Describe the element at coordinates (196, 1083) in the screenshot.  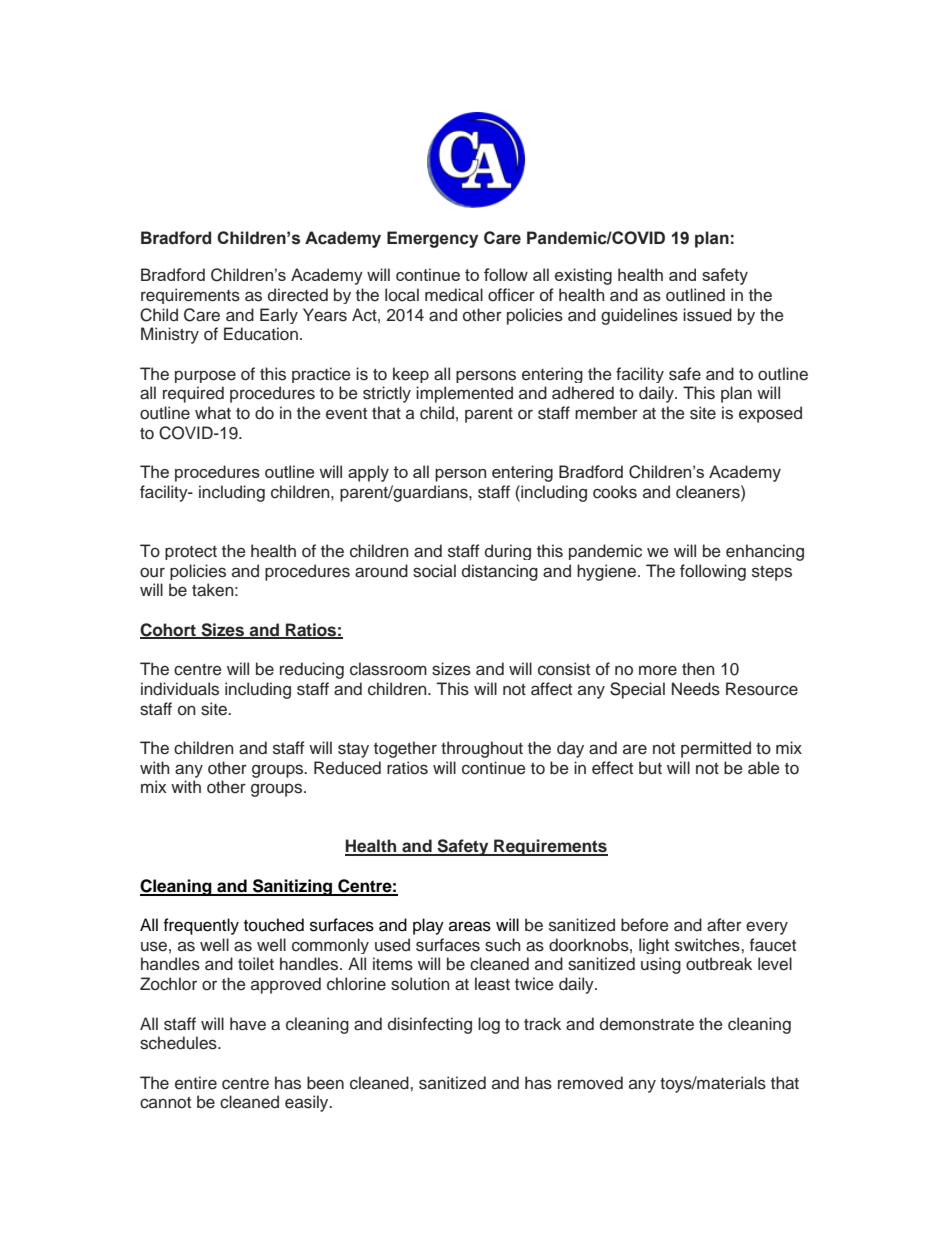
I see `entire` at that location.
